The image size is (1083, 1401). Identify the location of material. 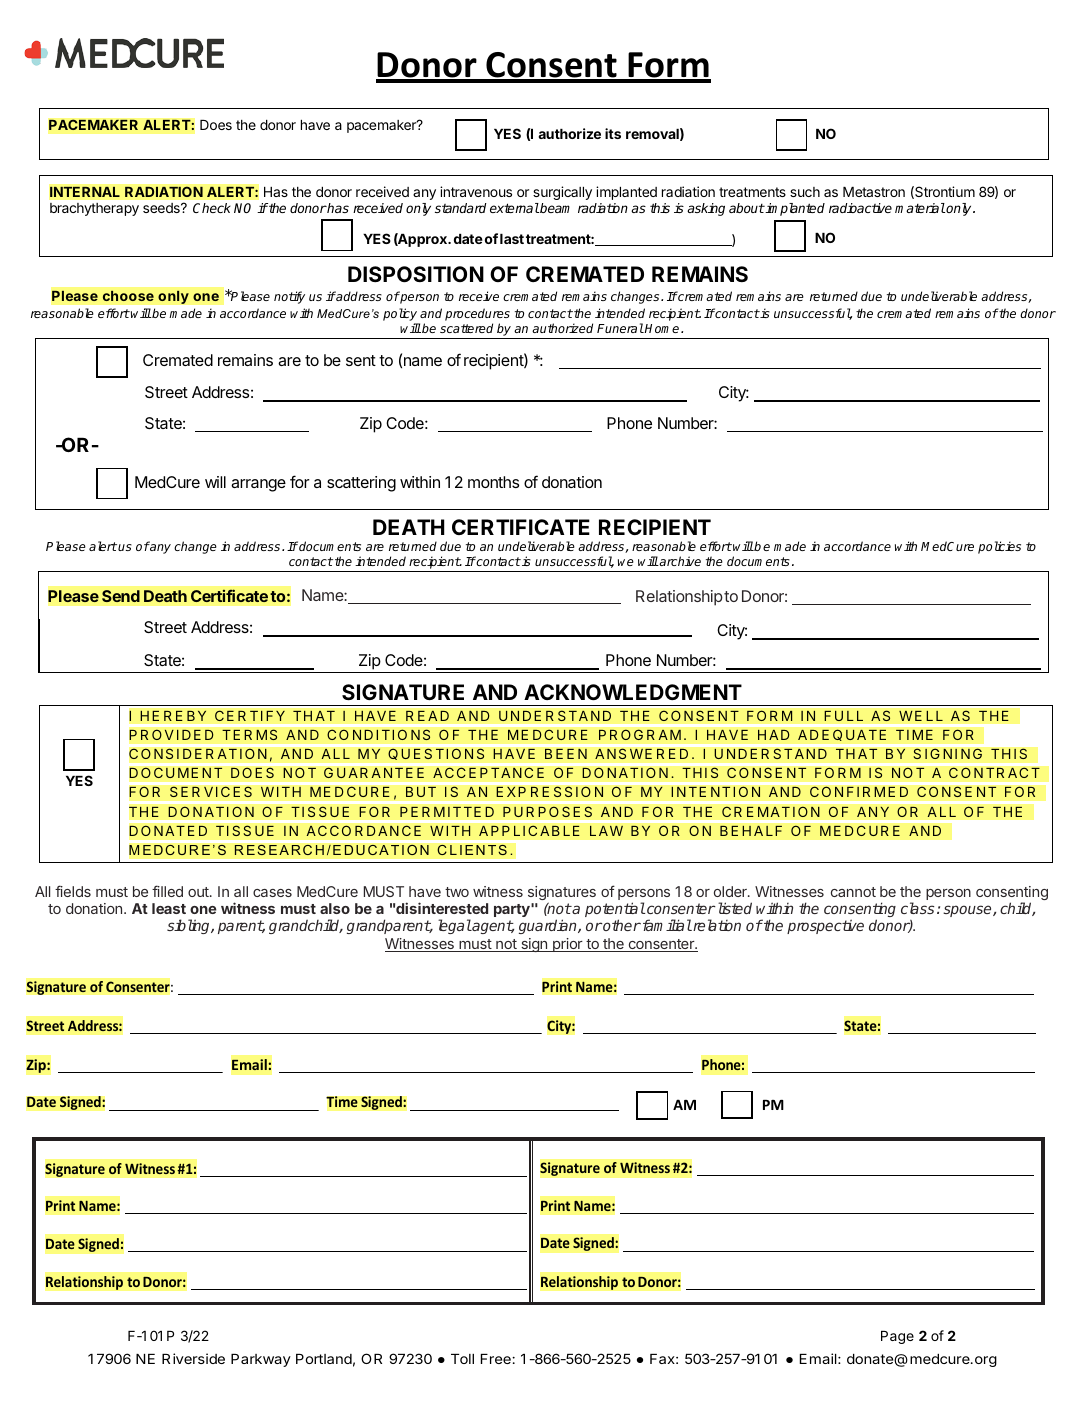
(920, 208).
